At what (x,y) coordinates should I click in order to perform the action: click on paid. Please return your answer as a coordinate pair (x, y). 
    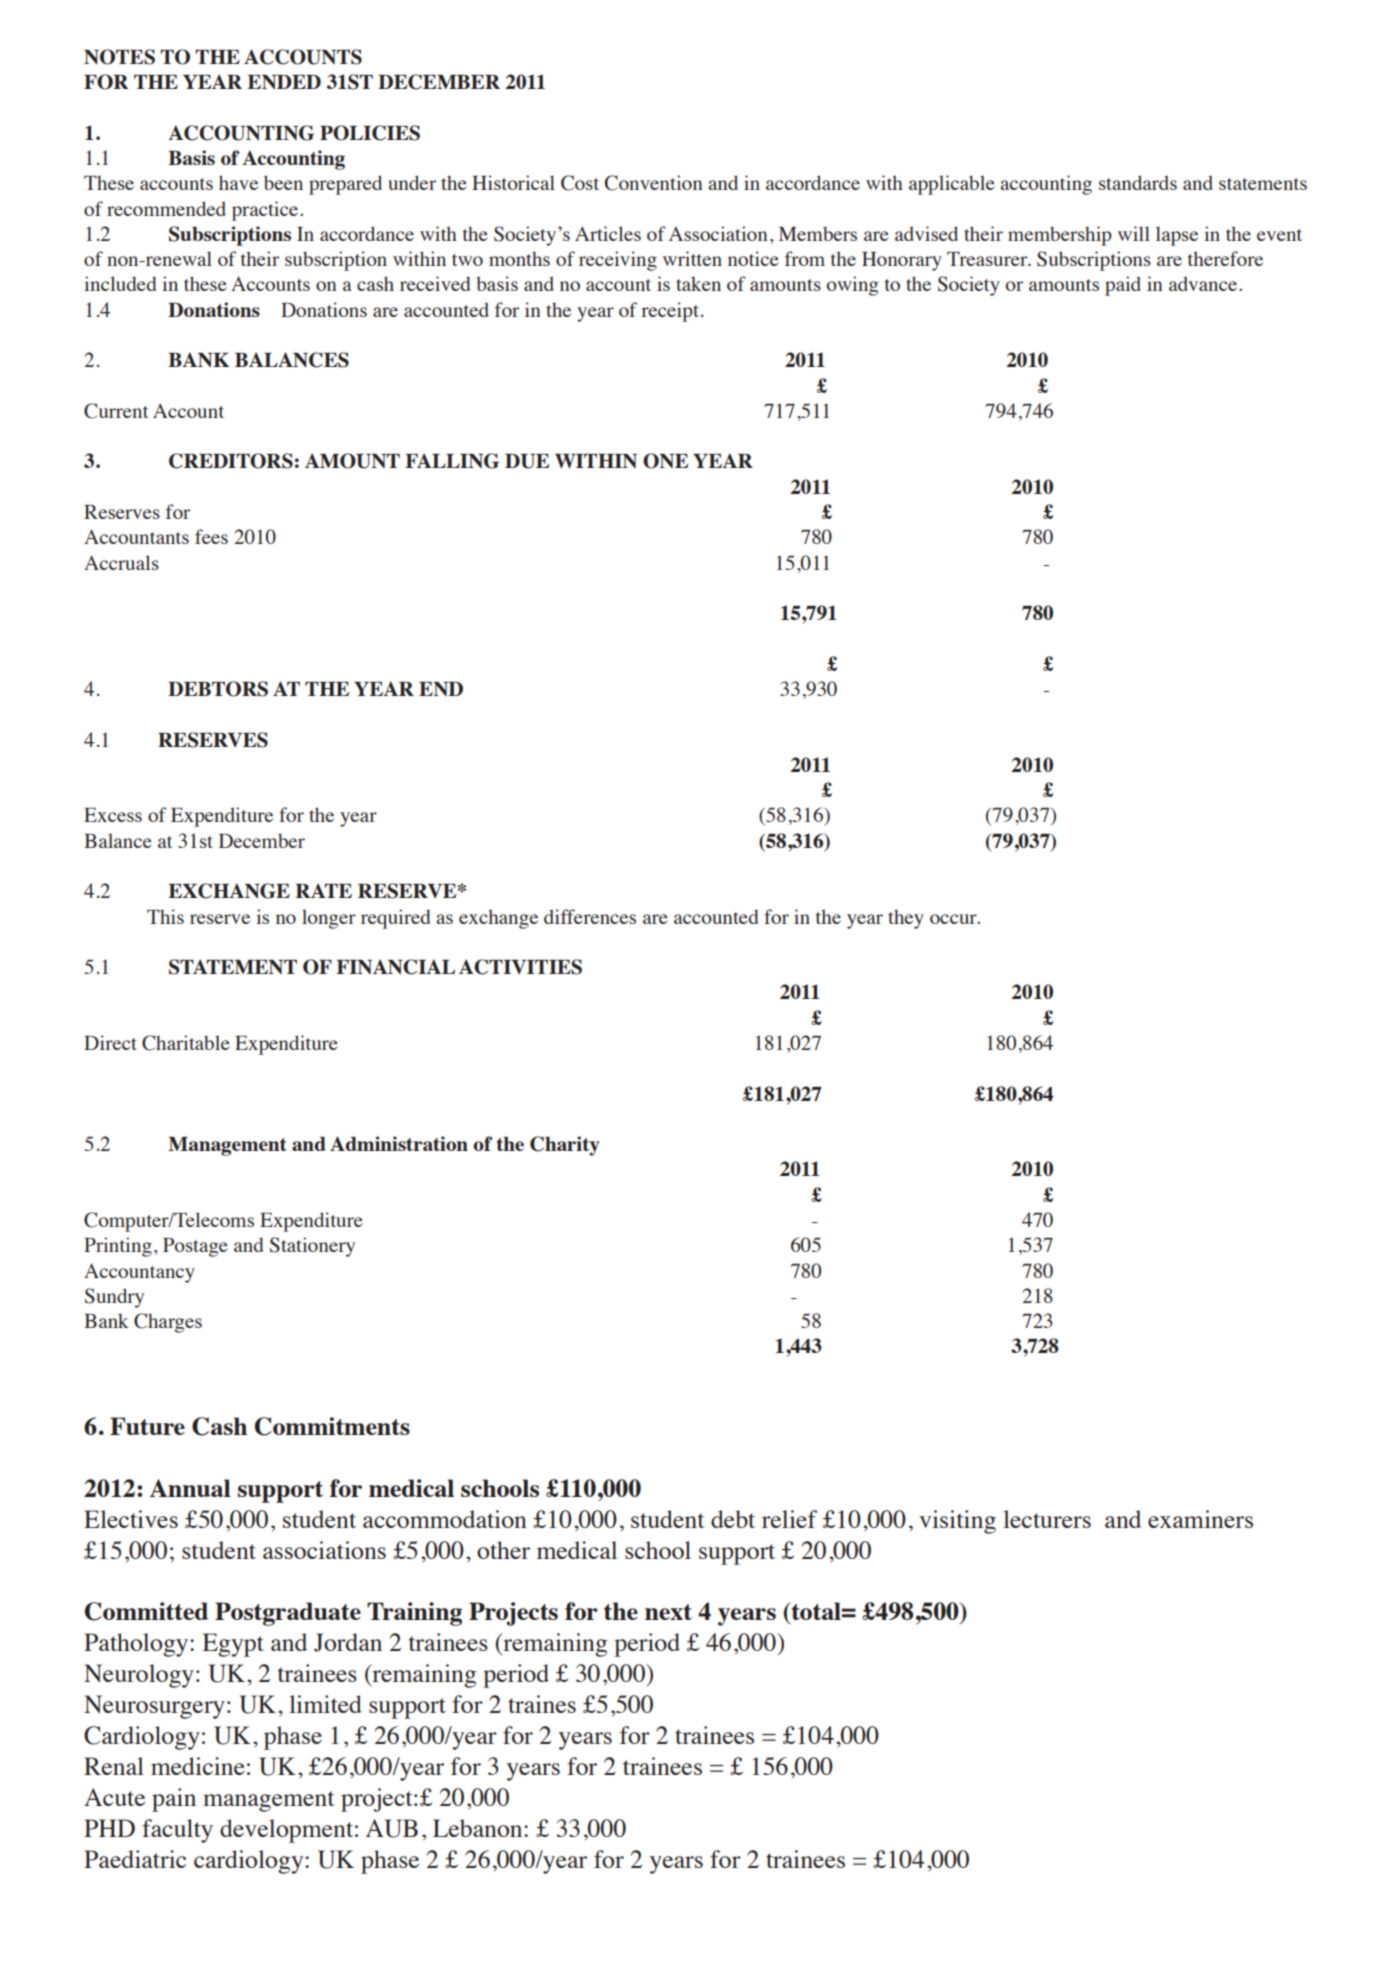
    Looking at the image, I should click on (1123, 286).
